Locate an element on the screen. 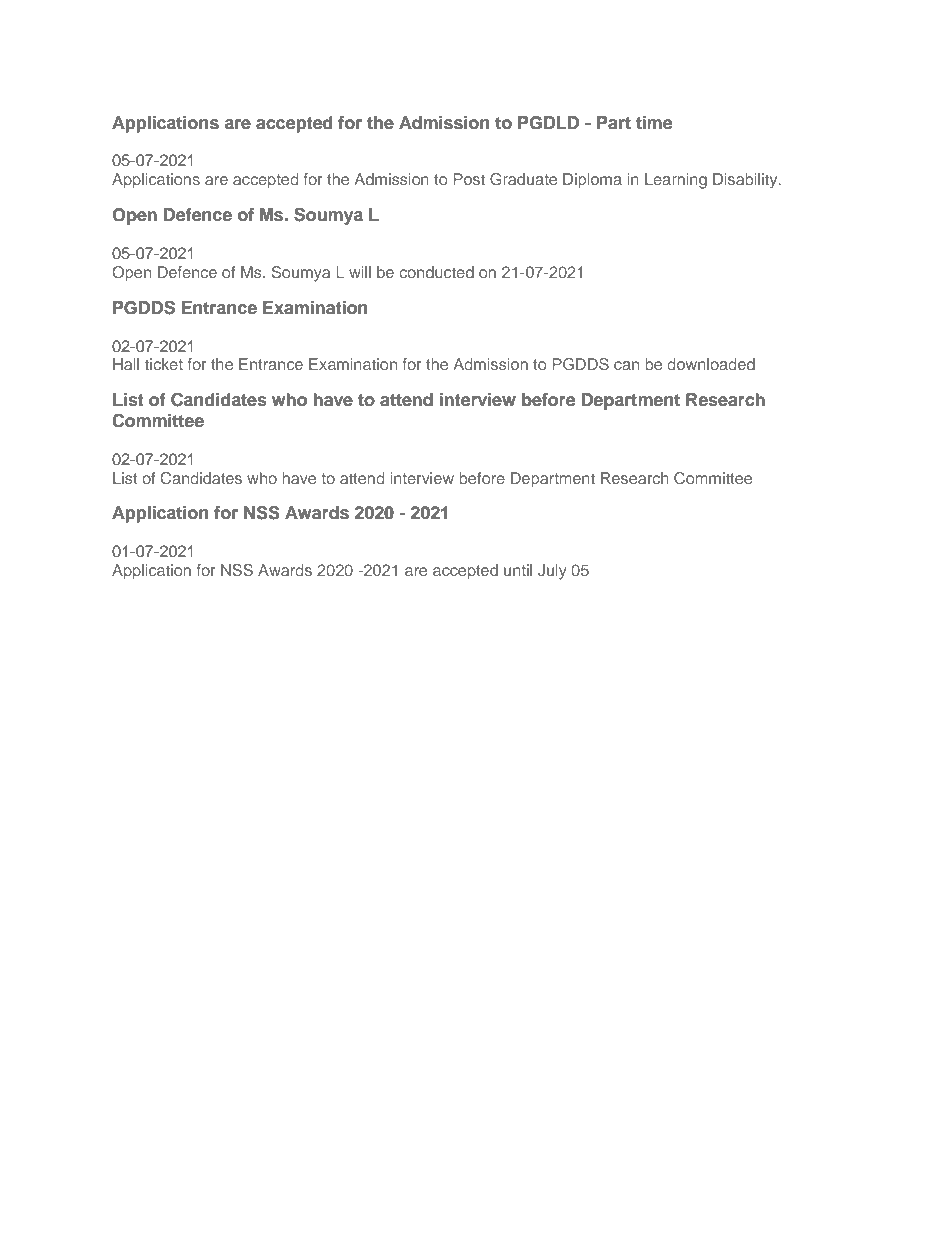  conducted is located at coordinates (436, 272).
